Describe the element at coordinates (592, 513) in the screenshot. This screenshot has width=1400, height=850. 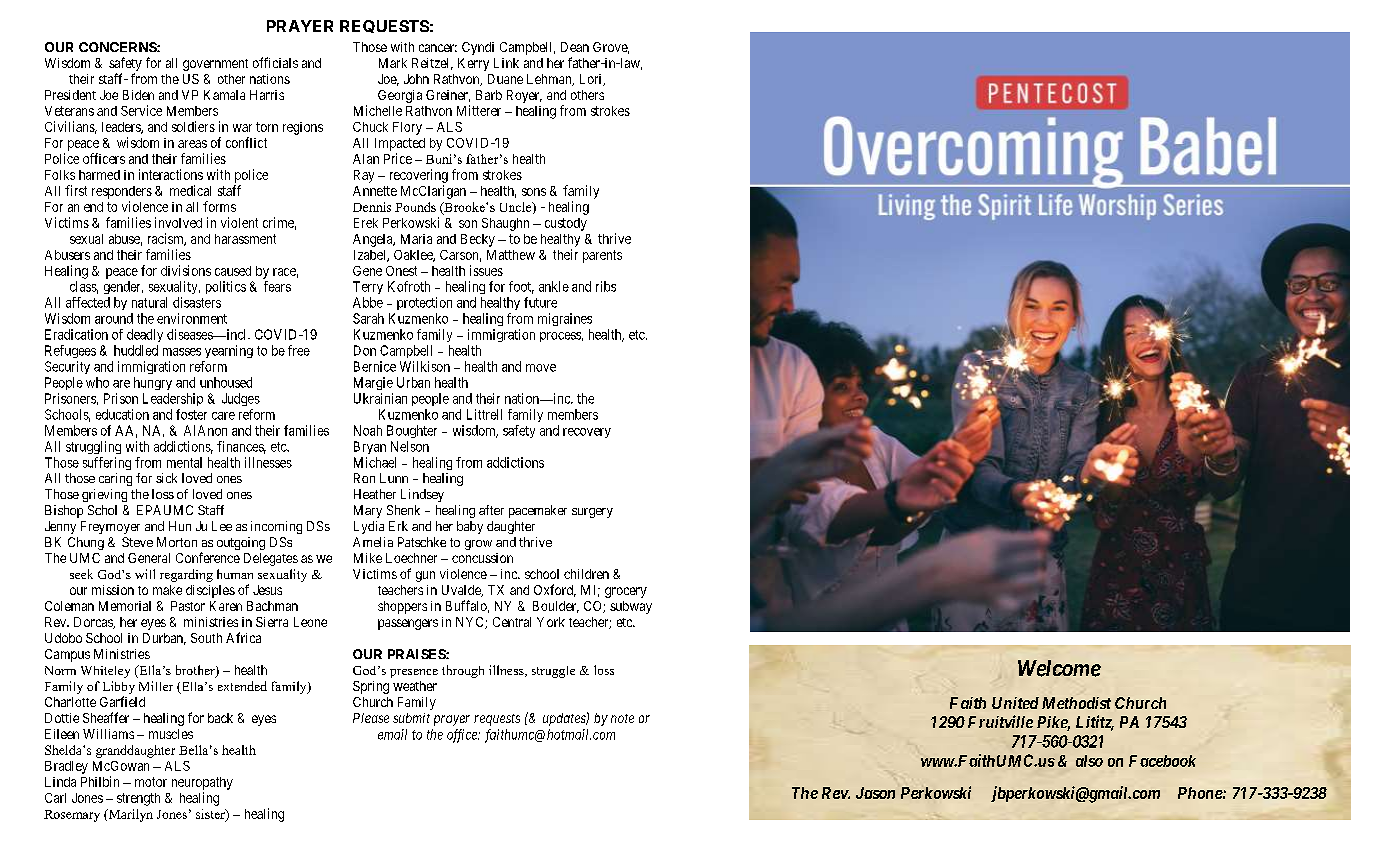
I see `surgery` at that location.
